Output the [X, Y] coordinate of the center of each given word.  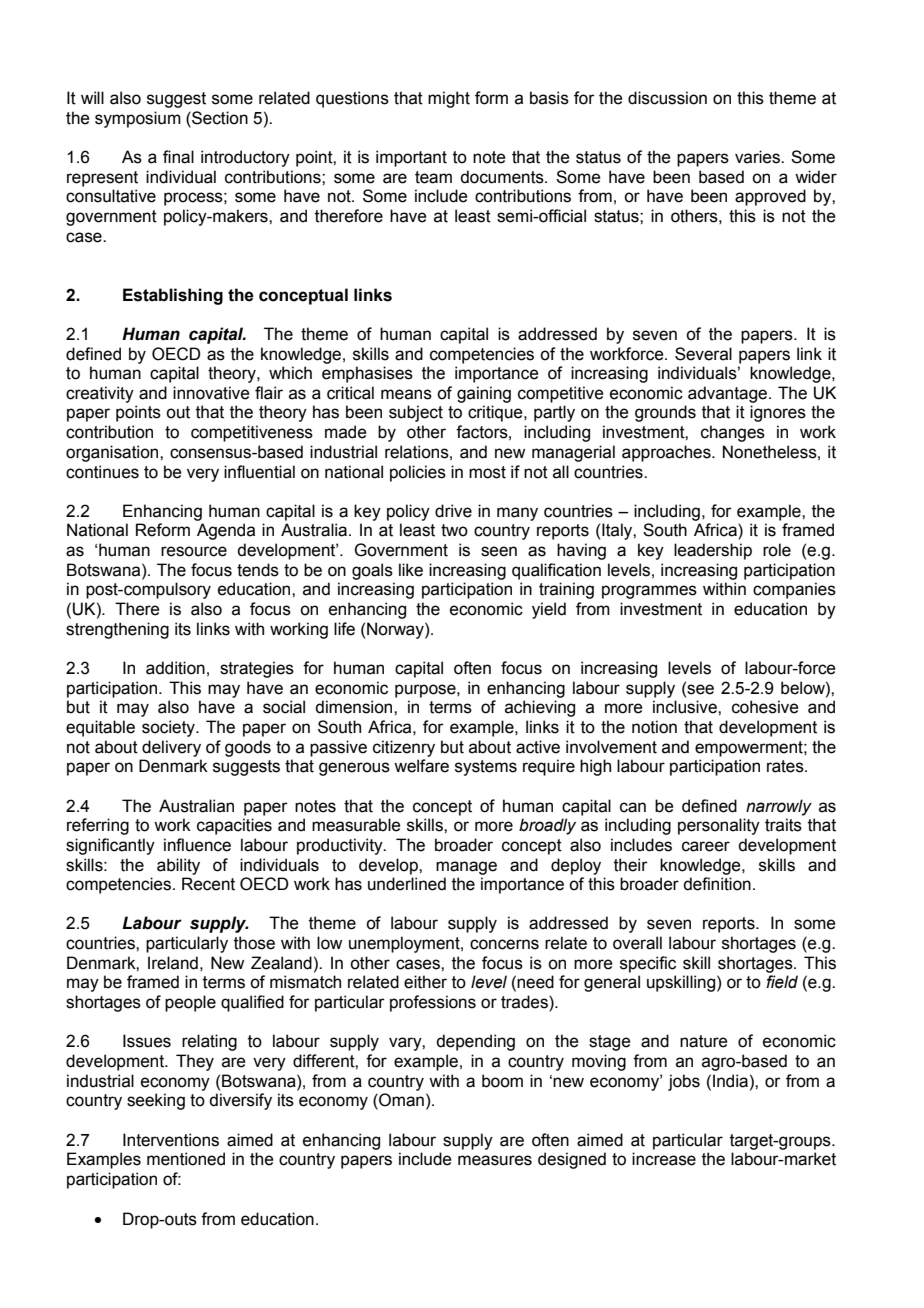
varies [758, 157]
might [449, 99]
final [178, 157]
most [487, 472]
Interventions [171, 1140]
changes [733, 433]
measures [495, 1160]
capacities [234, 826]
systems [486, 768]
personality [719, 826]
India [730, 1081]
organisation [113, 453]
